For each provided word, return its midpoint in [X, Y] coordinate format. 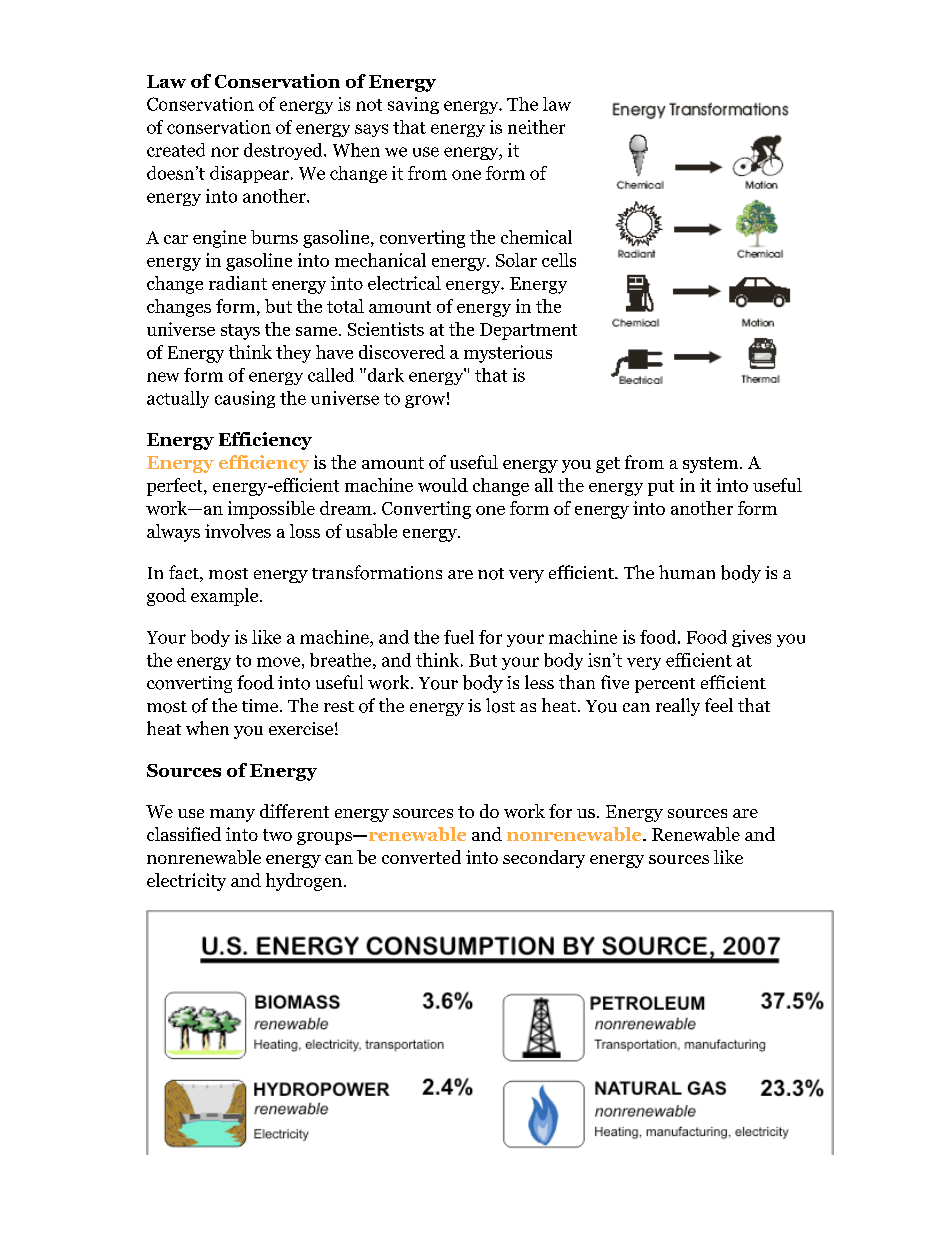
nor [225, 152]
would [443, 485]
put [661, 488]
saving [413, 105]
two [277, 835]
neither [536, 127]
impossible [271, 510]
